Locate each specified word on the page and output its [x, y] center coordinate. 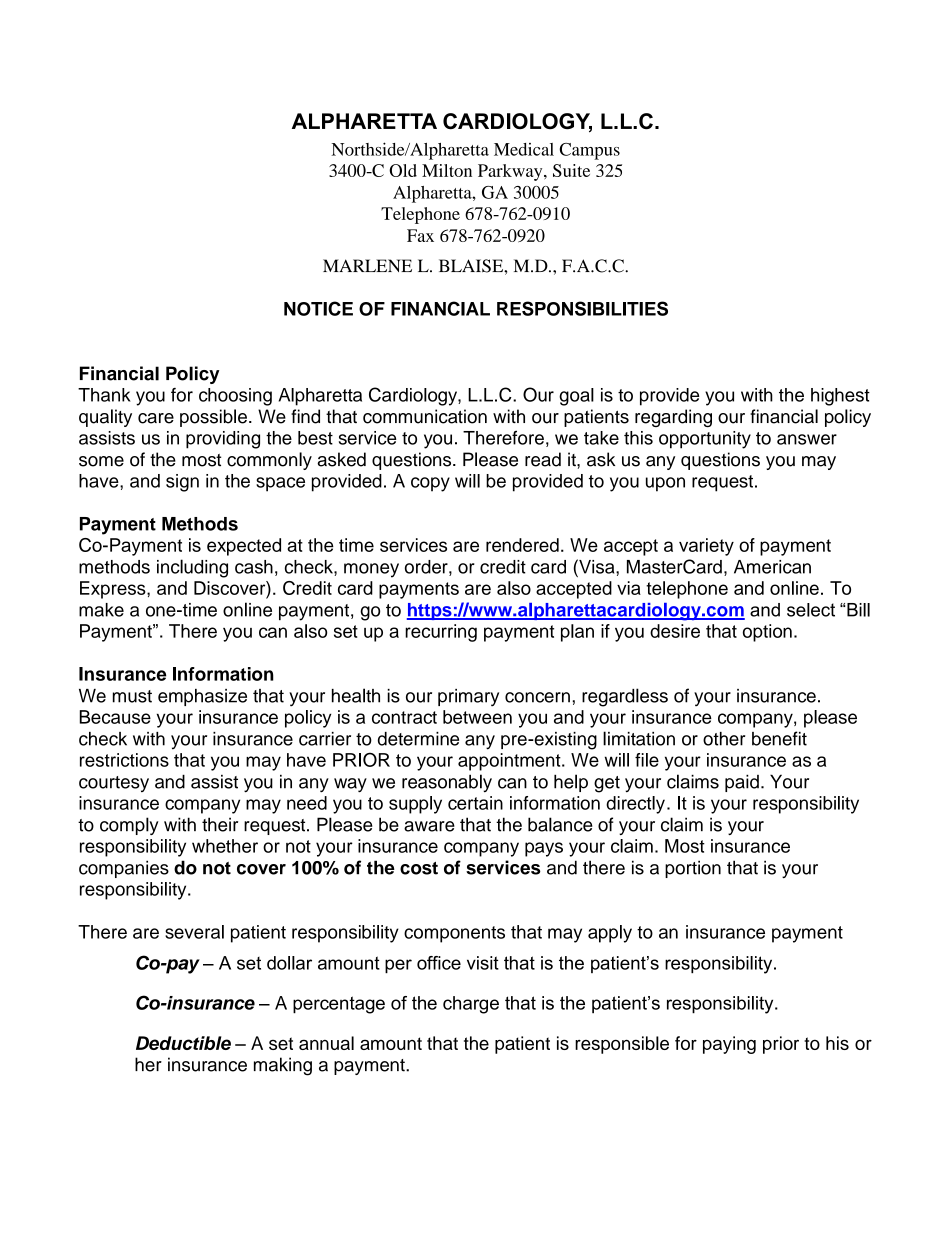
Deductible [183, 1043]
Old [403, 170]
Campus [589, 151]
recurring [441, 633]
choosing [235, 397]
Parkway [511, 172]
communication [425, 416]
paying [729, 1045]
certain [475, 803]
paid [742, 783]
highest [840, 397]
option [767, 633]
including [192, 568]
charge [471, 1005]
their [220, 824]
